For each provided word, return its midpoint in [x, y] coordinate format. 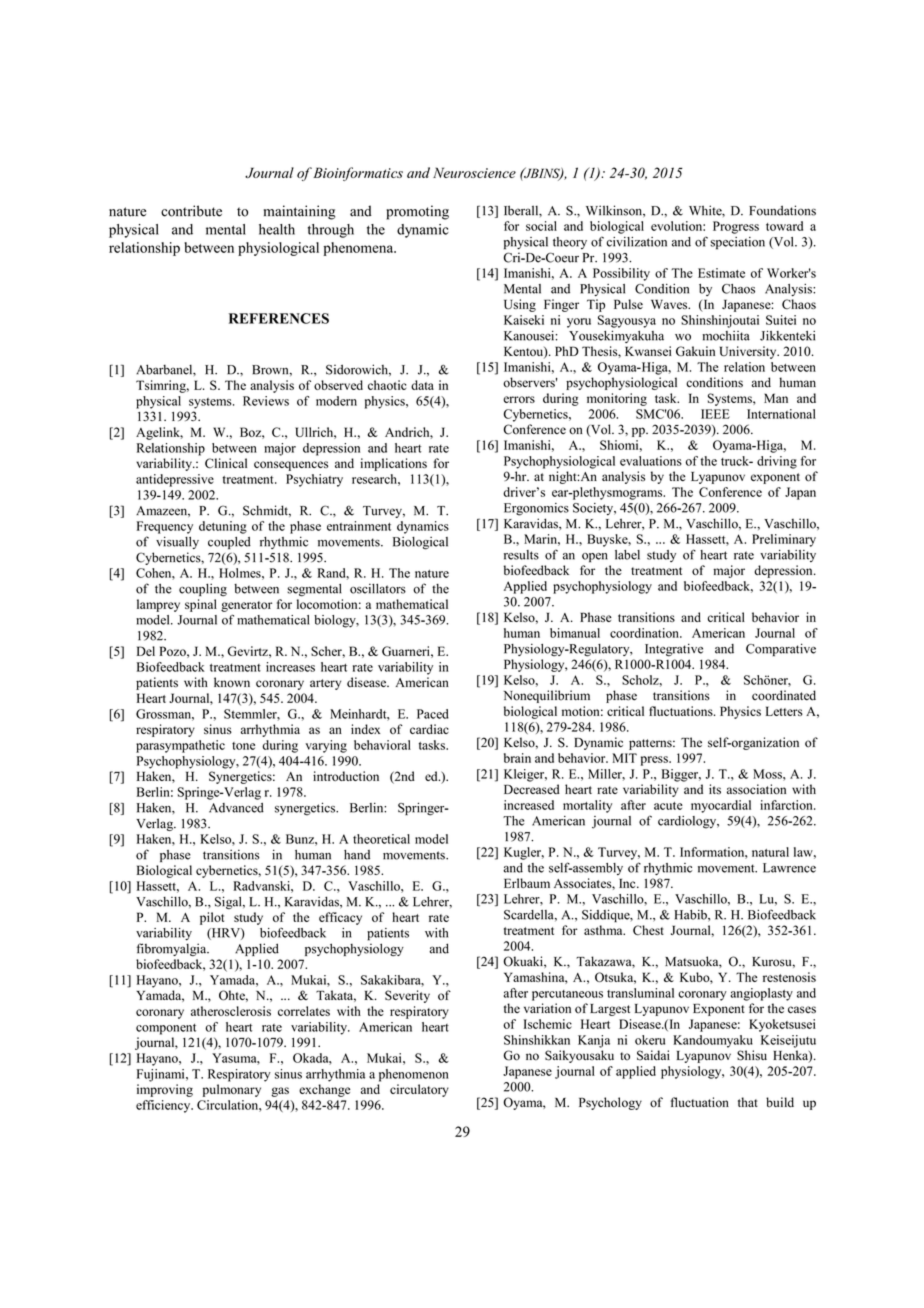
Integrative [674, 650]
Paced [433, 714]
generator [246, 606]
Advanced [236, 808]
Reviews [266, 401]
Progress [736, 227]
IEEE [715, 414]
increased [529, 805]
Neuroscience [474, 172]
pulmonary [232, 1090]
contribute [191, 211]
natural [770, 852]
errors [519, 399]
